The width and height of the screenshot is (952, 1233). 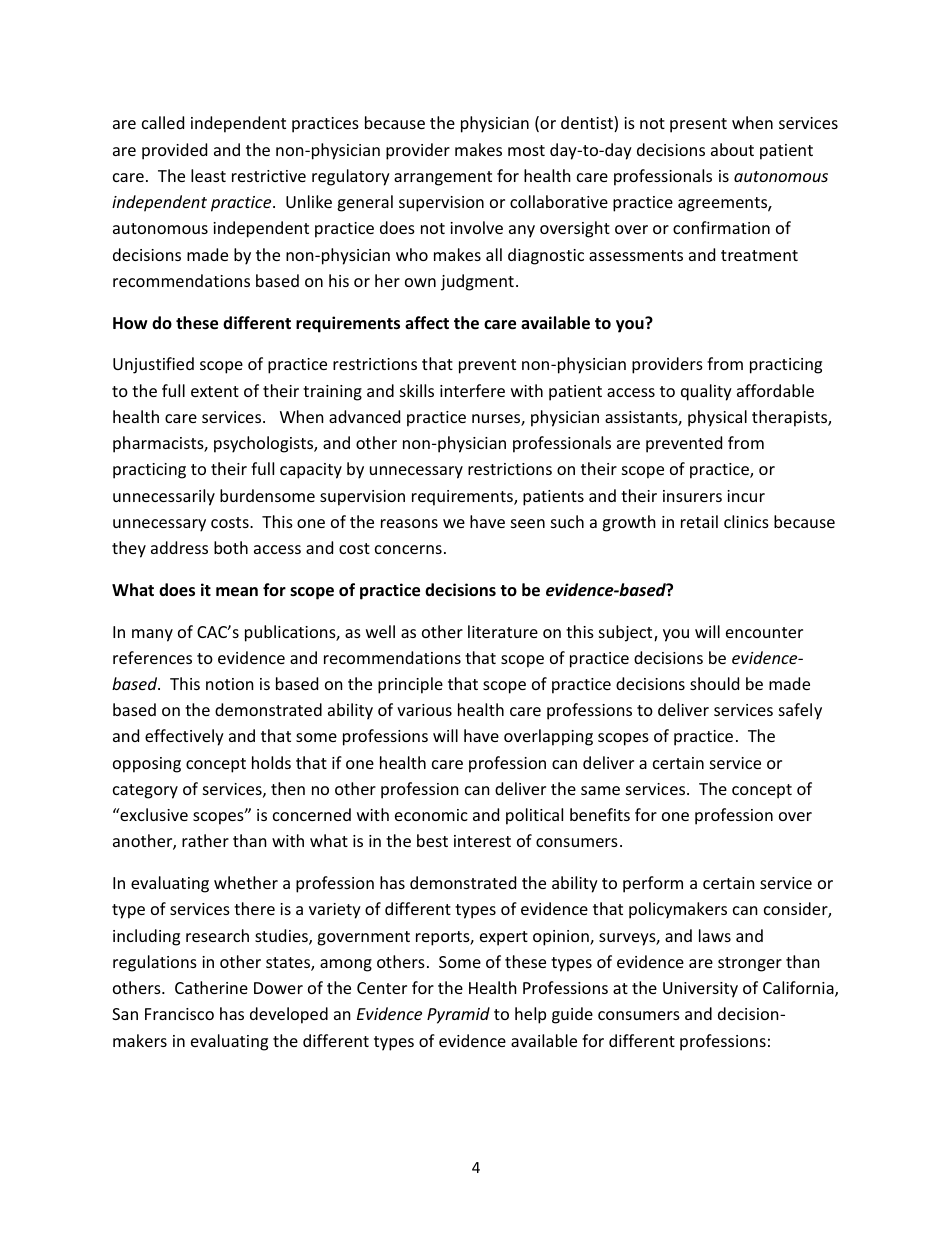 What do you see at coordinates (408, 549) in the screenshot?
I see `concerns` at bounding box center [408, 549].
